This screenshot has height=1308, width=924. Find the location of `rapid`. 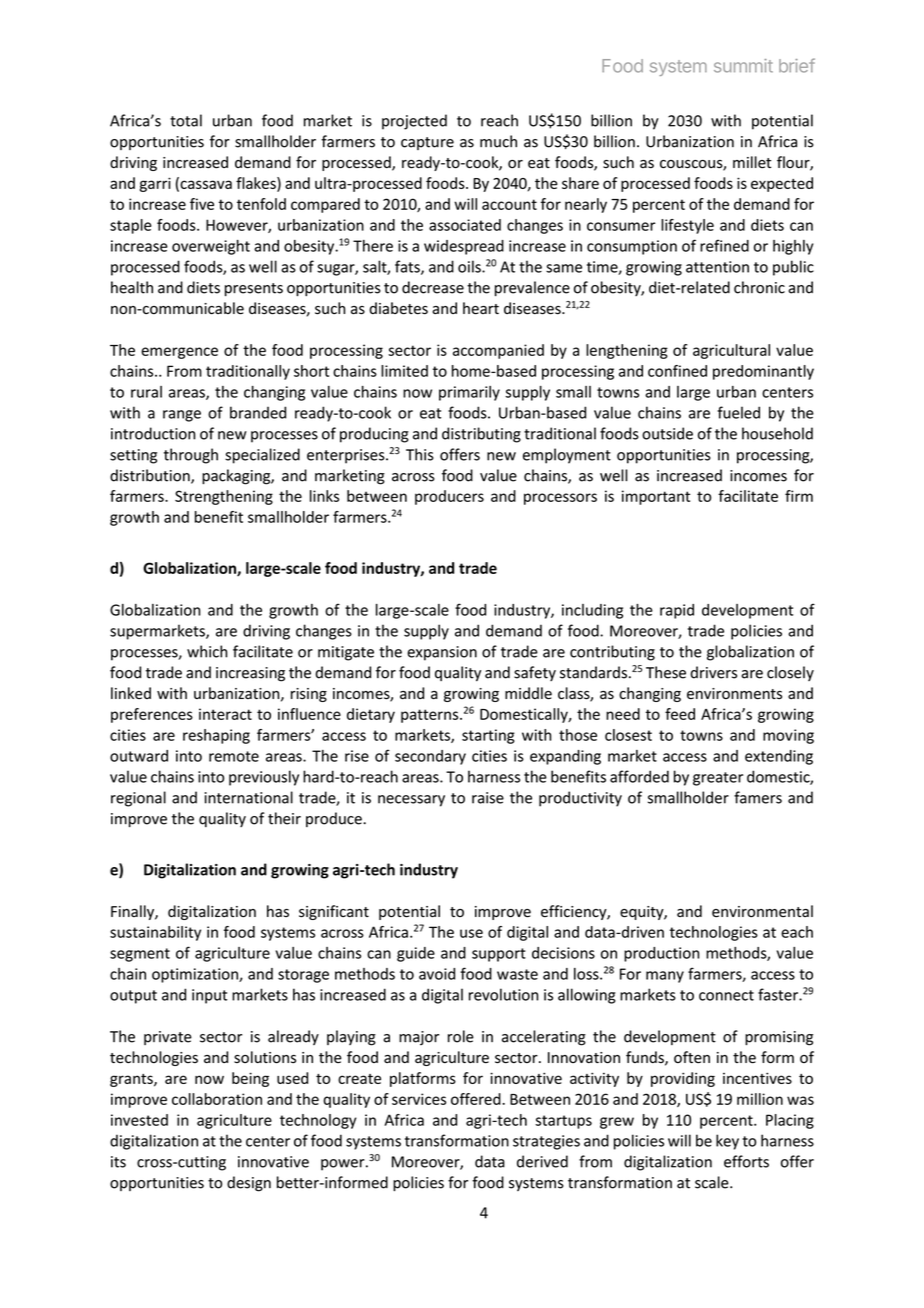

rapid is located at coordinates (677, 611).
